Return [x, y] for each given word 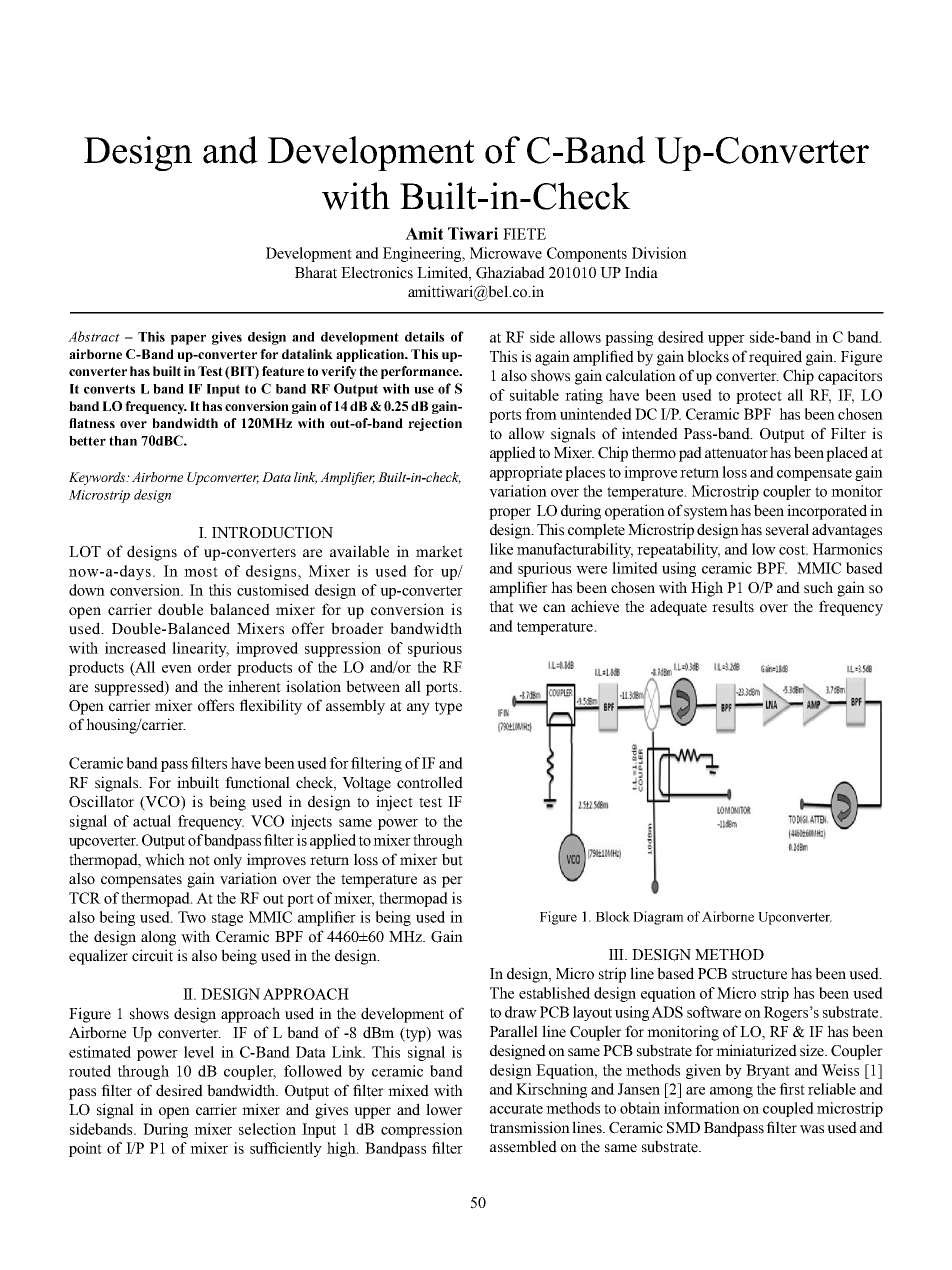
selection [267, 1129]
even [177, 669]
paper [188, 339]
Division [659, 253]
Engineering [423, 254]
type [448, 708]
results [733, 606]
